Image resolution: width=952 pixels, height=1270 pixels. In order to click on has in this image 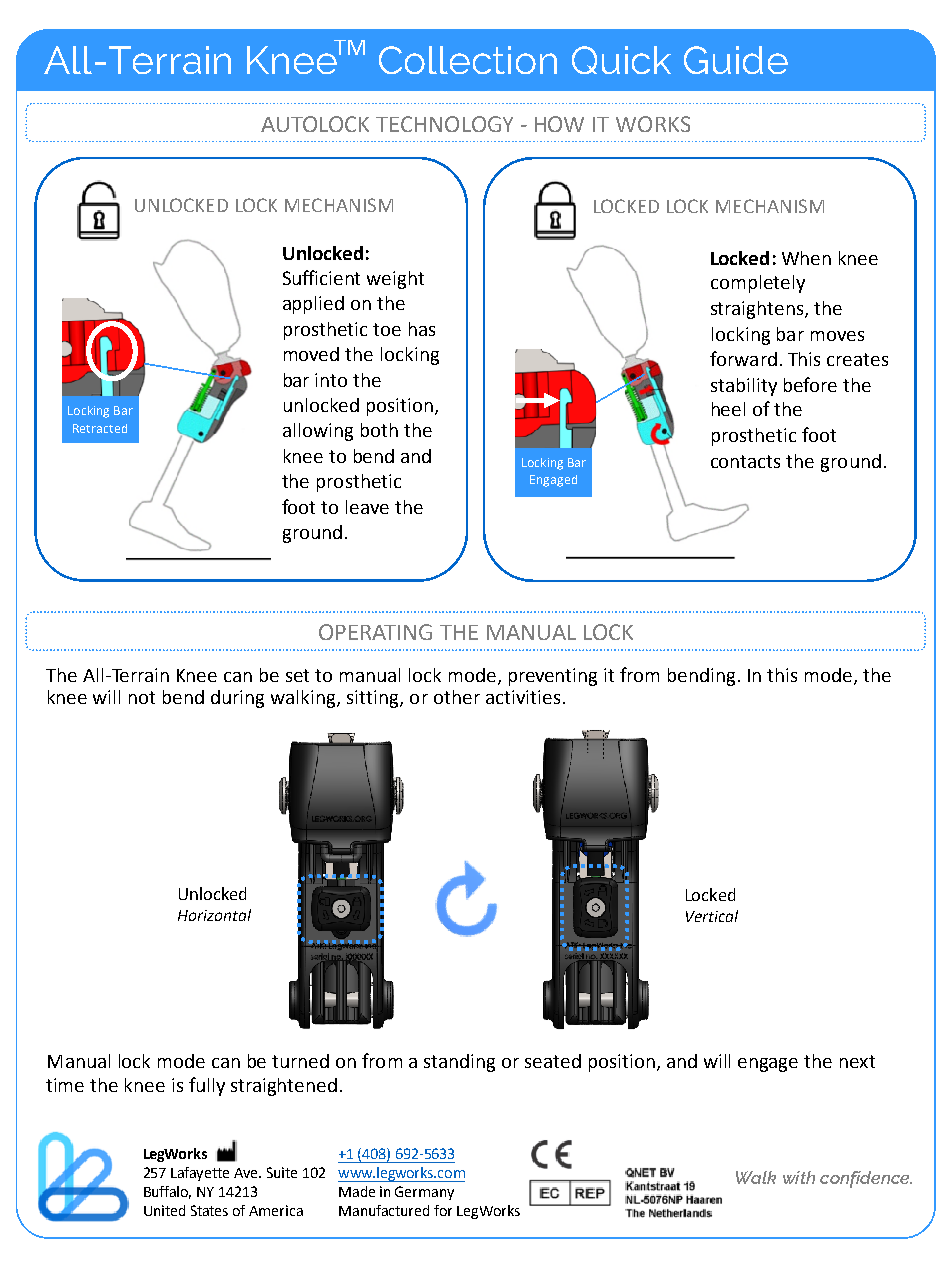, I will do `click(422, 329)`.
